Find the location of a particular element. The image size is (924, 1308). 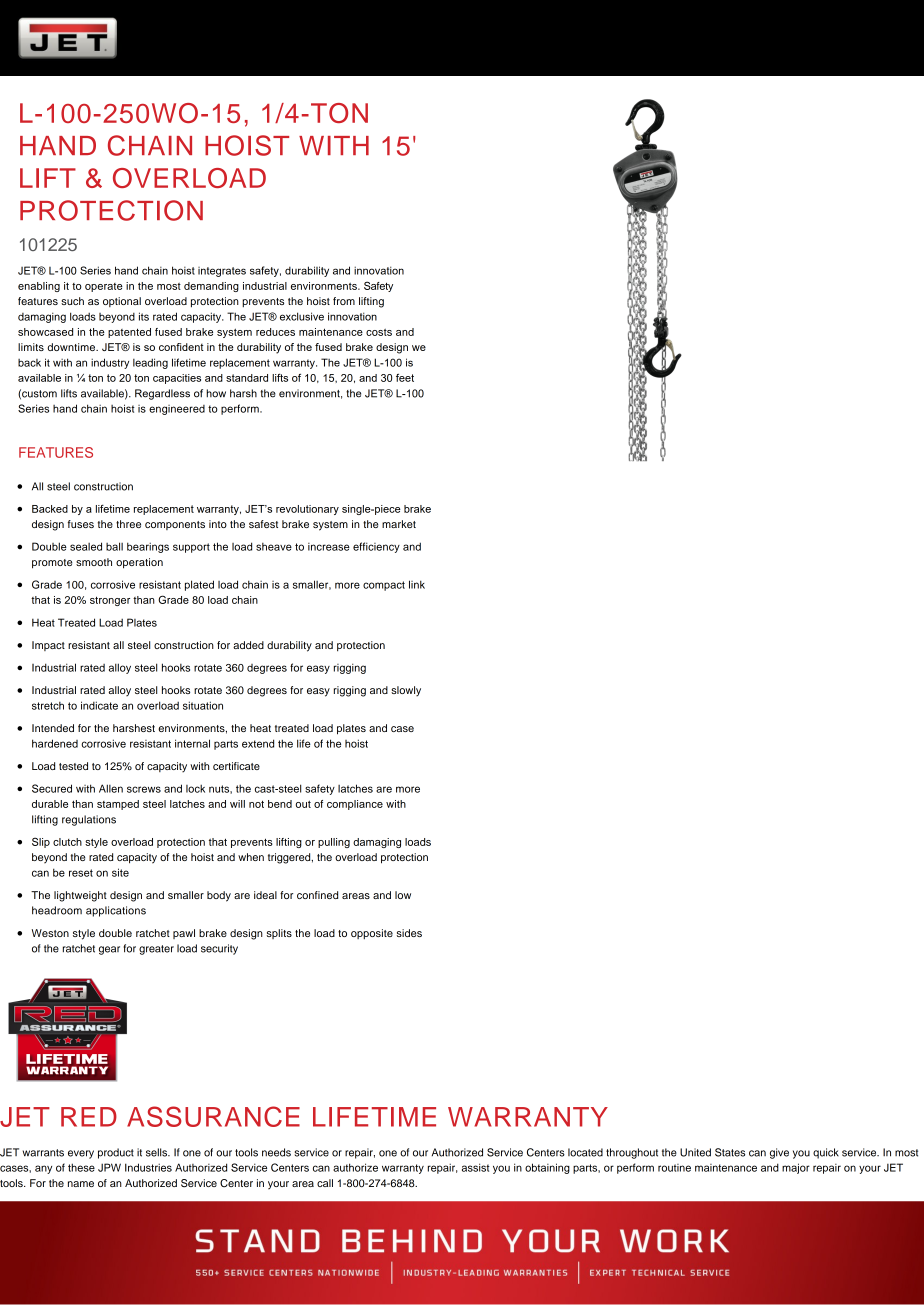

compliance is located at coordinates (355, 805).
